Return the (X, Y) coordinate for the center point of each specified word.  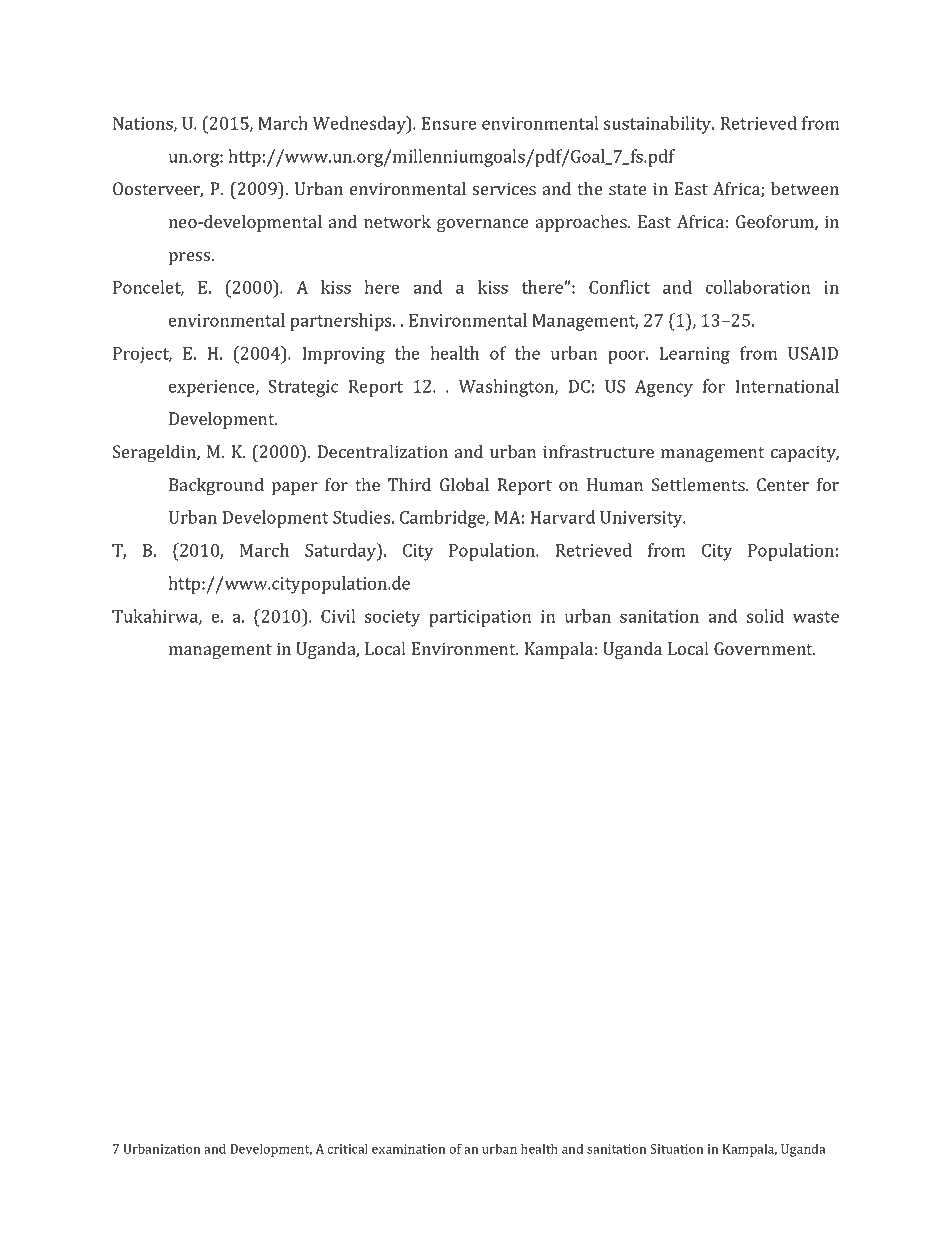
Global (464, 484)
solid (765, 616)
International (787, 386)
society (392, 618)
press (191, 258)
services (504, 188)
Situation (676, 1149)
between (805, 188)
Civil (338, 616)
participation (480, 618)
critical (347, 1148)
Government (764, 648)
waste (816, 617)
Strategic (303, 388)
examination (408, 1149)
